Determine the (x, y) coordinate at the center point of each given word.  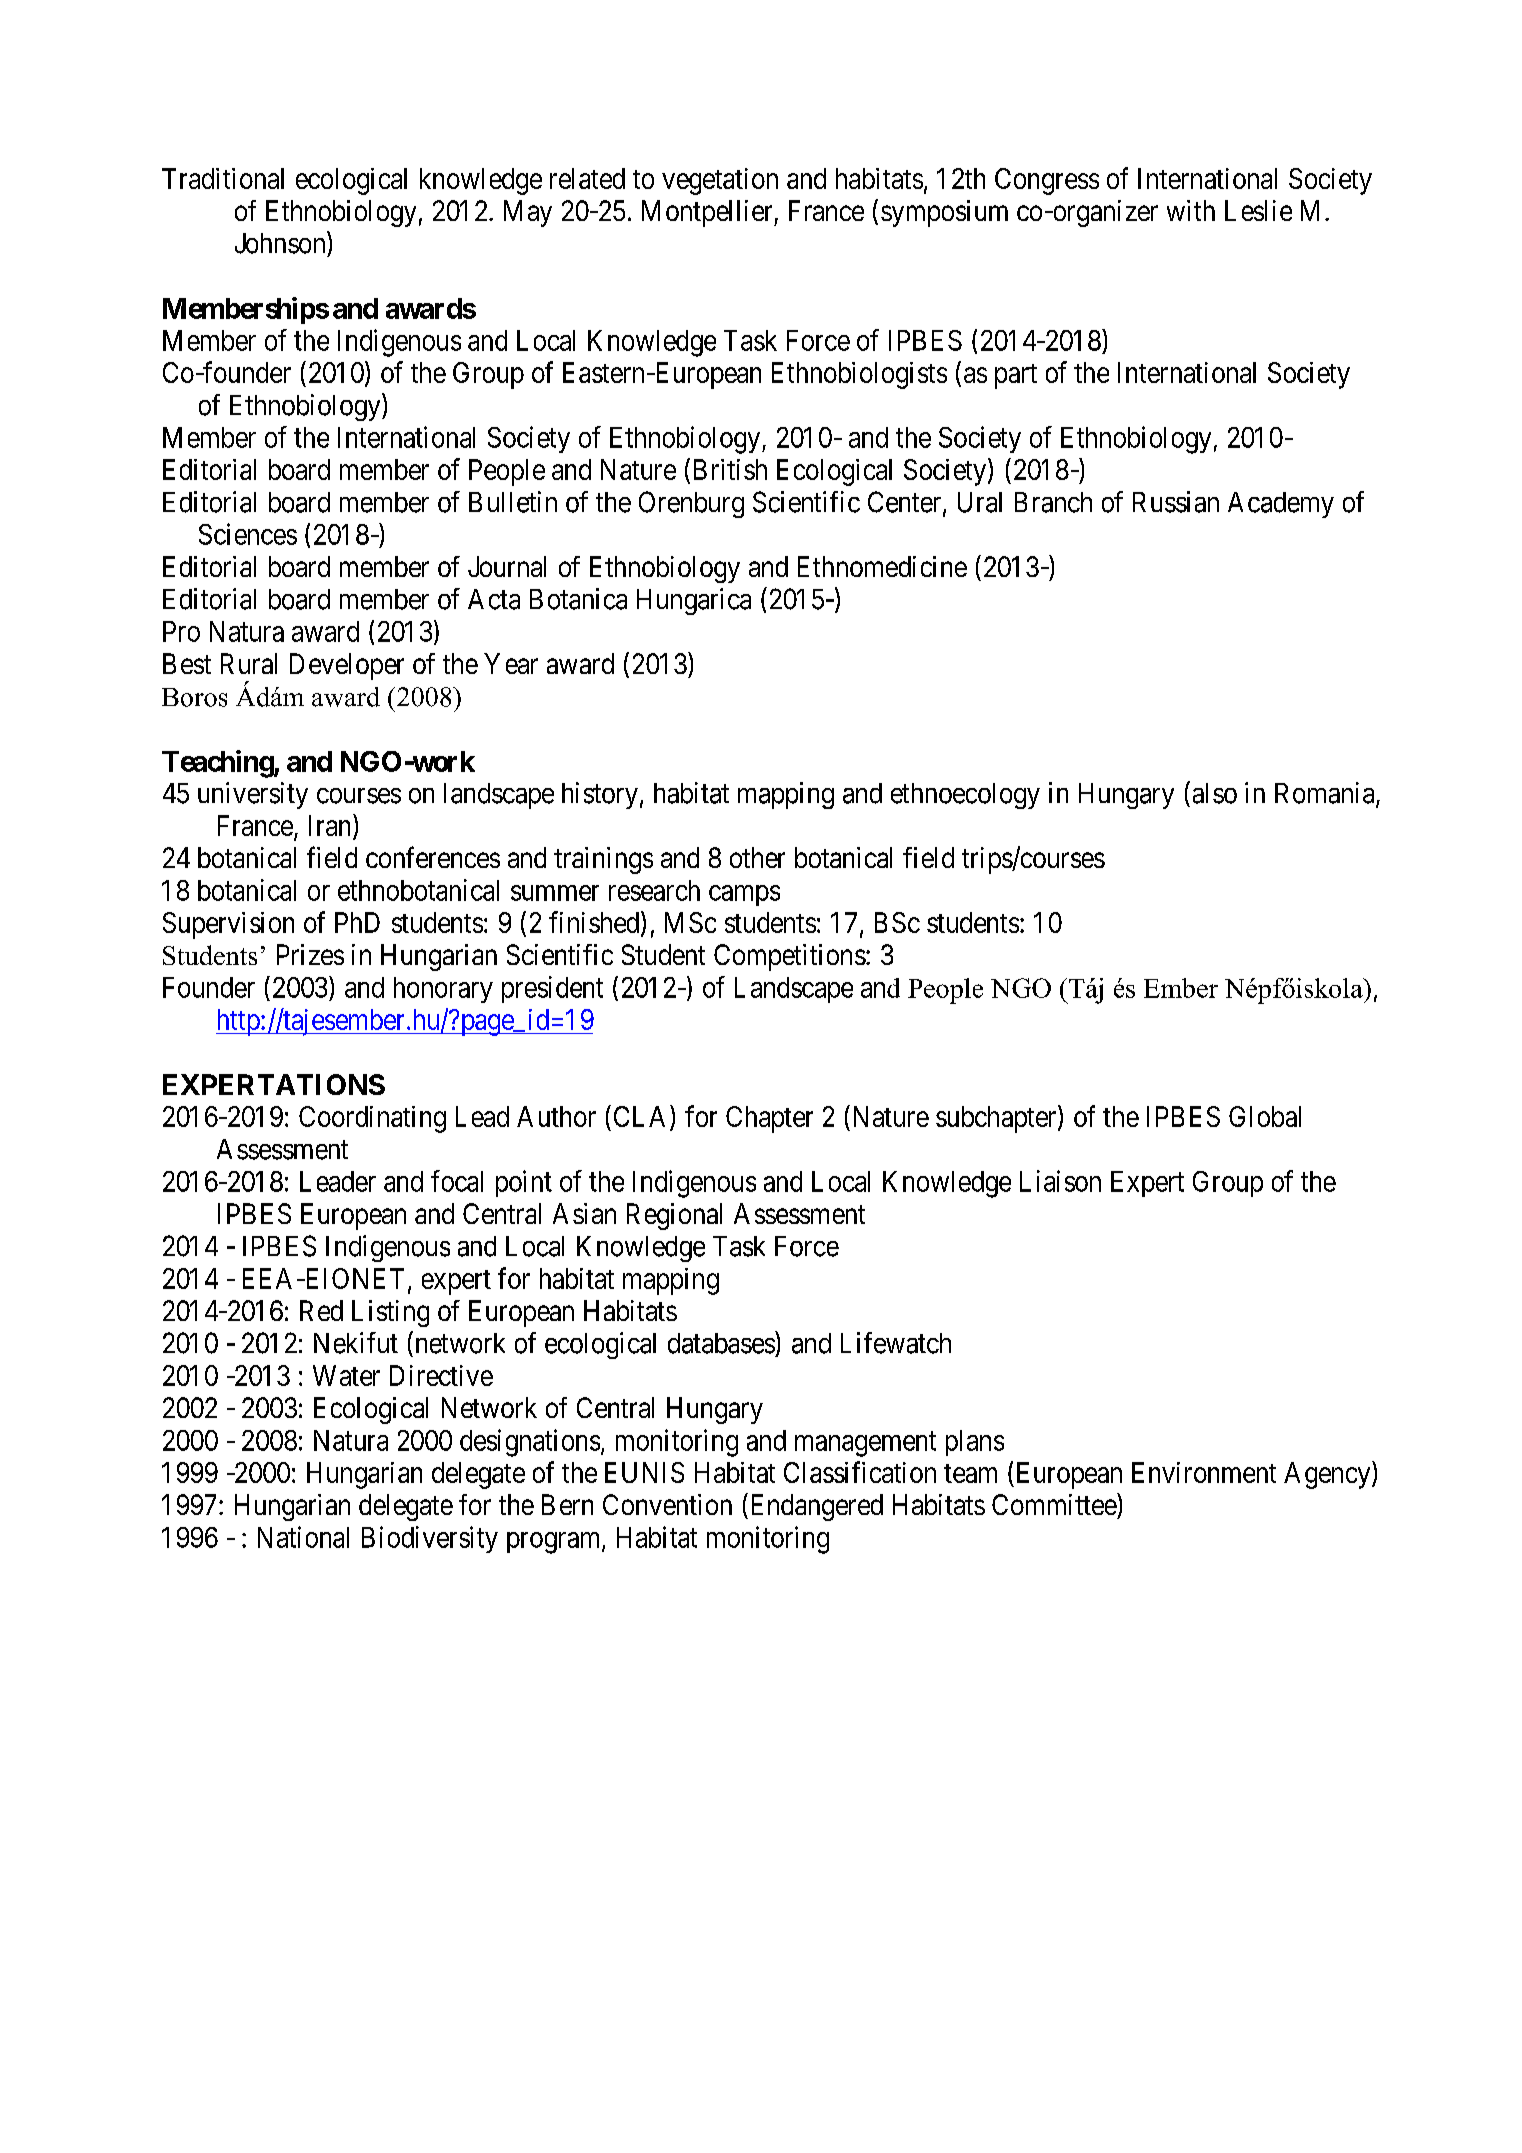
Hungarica (694, 601)
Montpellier (708, 213)
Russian (1176, 502)
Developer (347, 666)
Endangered (815, 1507)
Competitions (790, 957)
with (1191, 210)
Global (1265, 1116)
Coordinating (372, 1119)
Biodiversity (430, 1539)
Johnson (281, 242)
